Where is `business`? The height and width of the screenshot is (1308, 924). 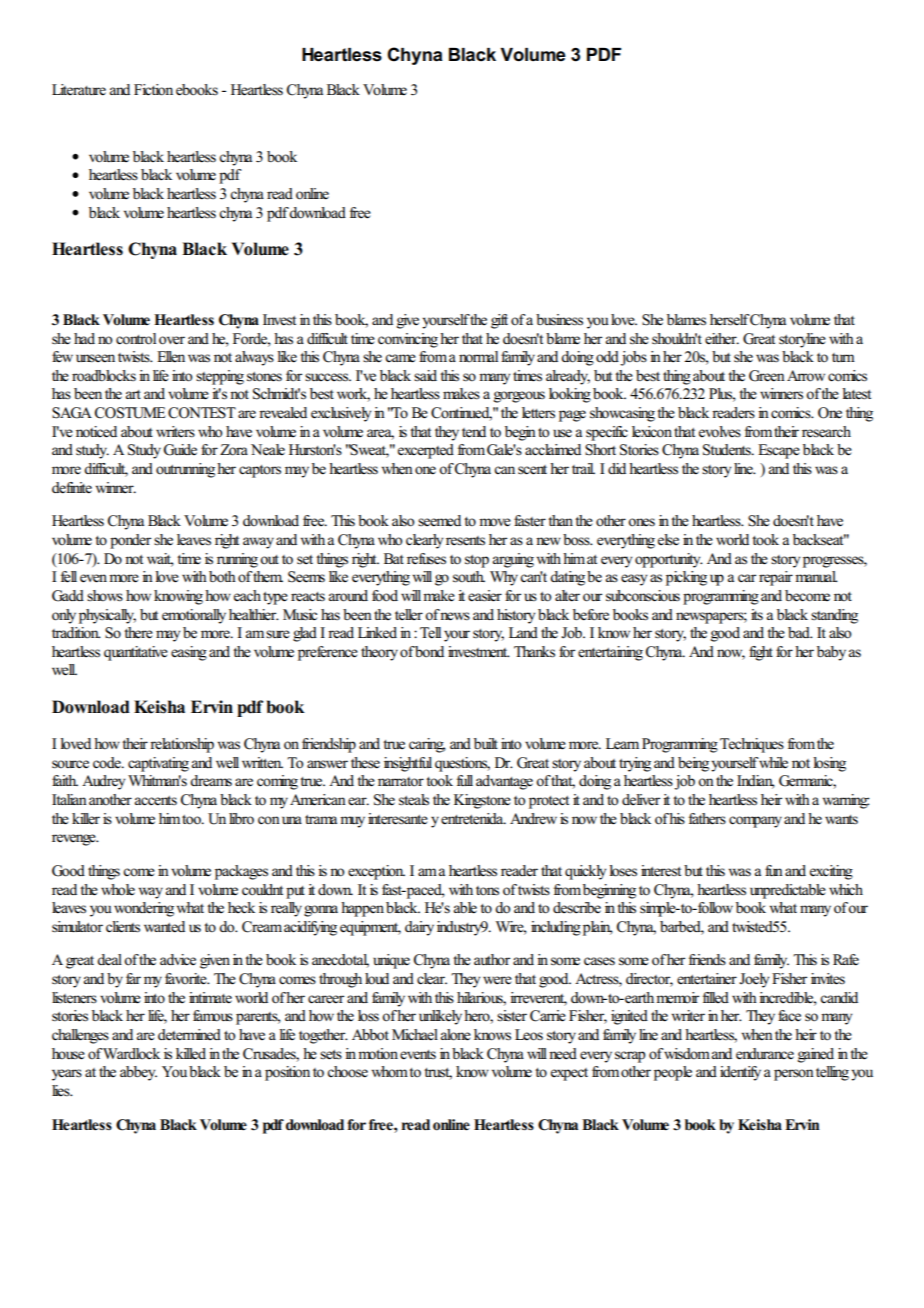
business is located at coordinates (559, 320).
